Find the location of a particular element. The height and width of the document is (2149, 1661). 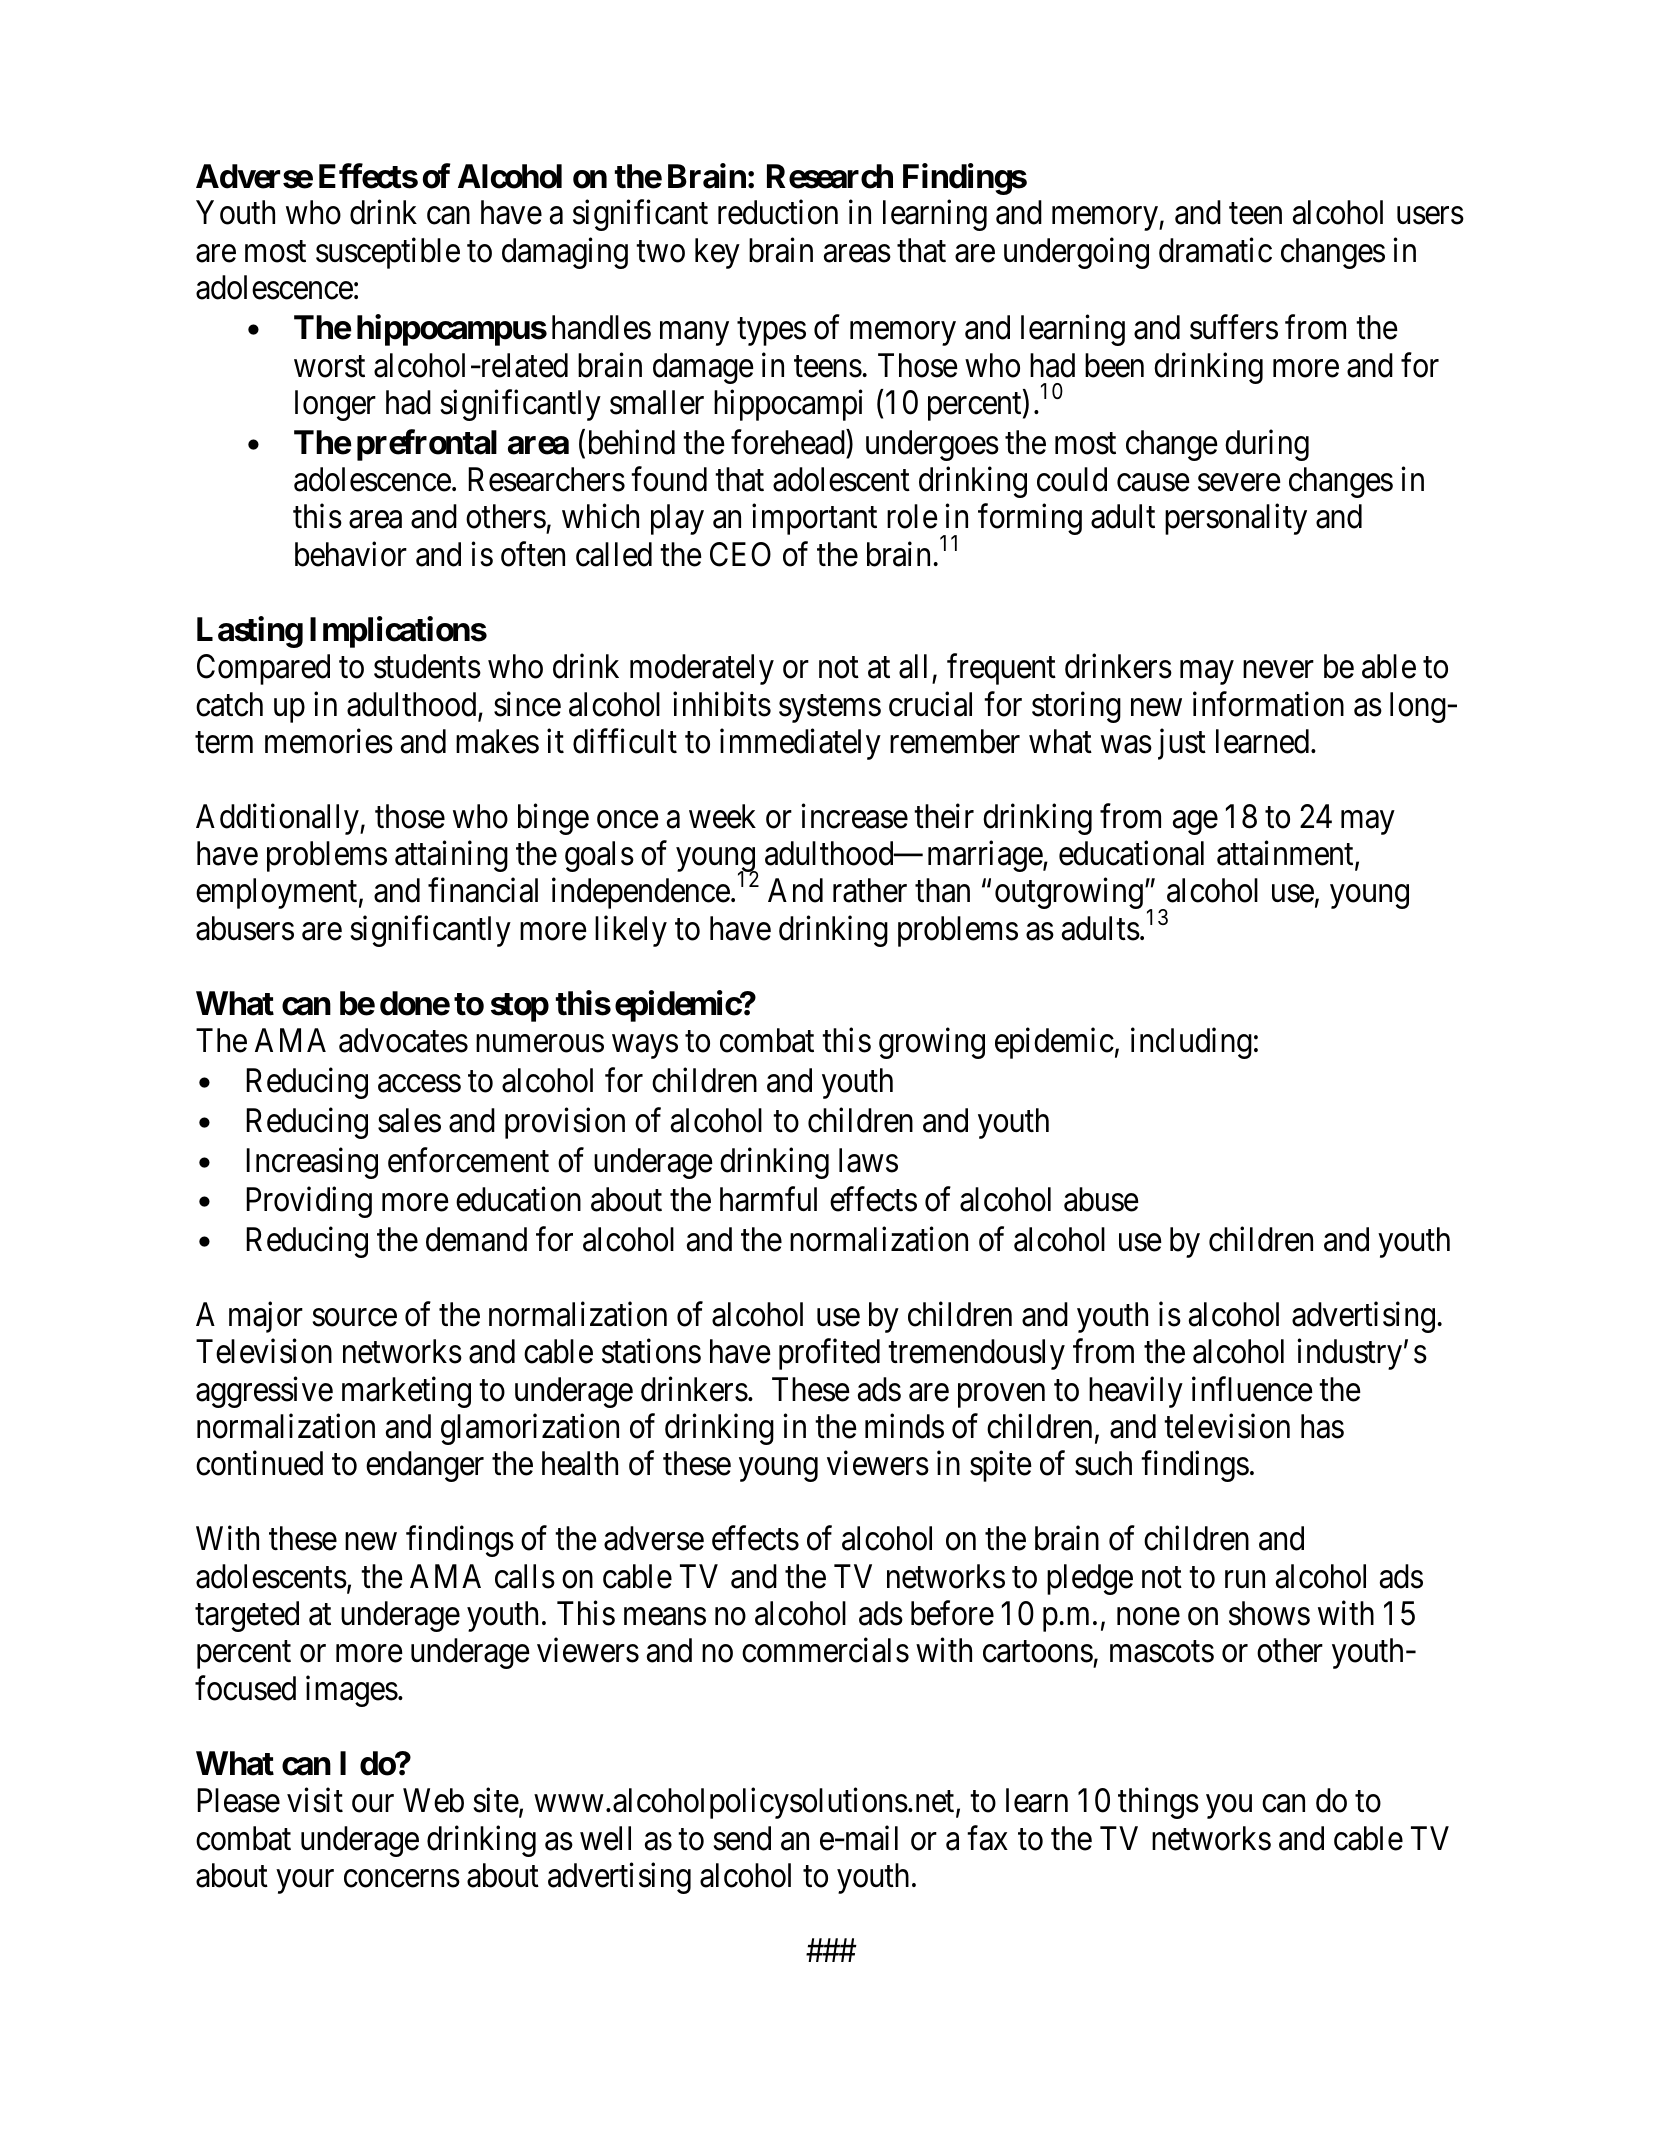

endanger is located at coordinates (425, 1466).
